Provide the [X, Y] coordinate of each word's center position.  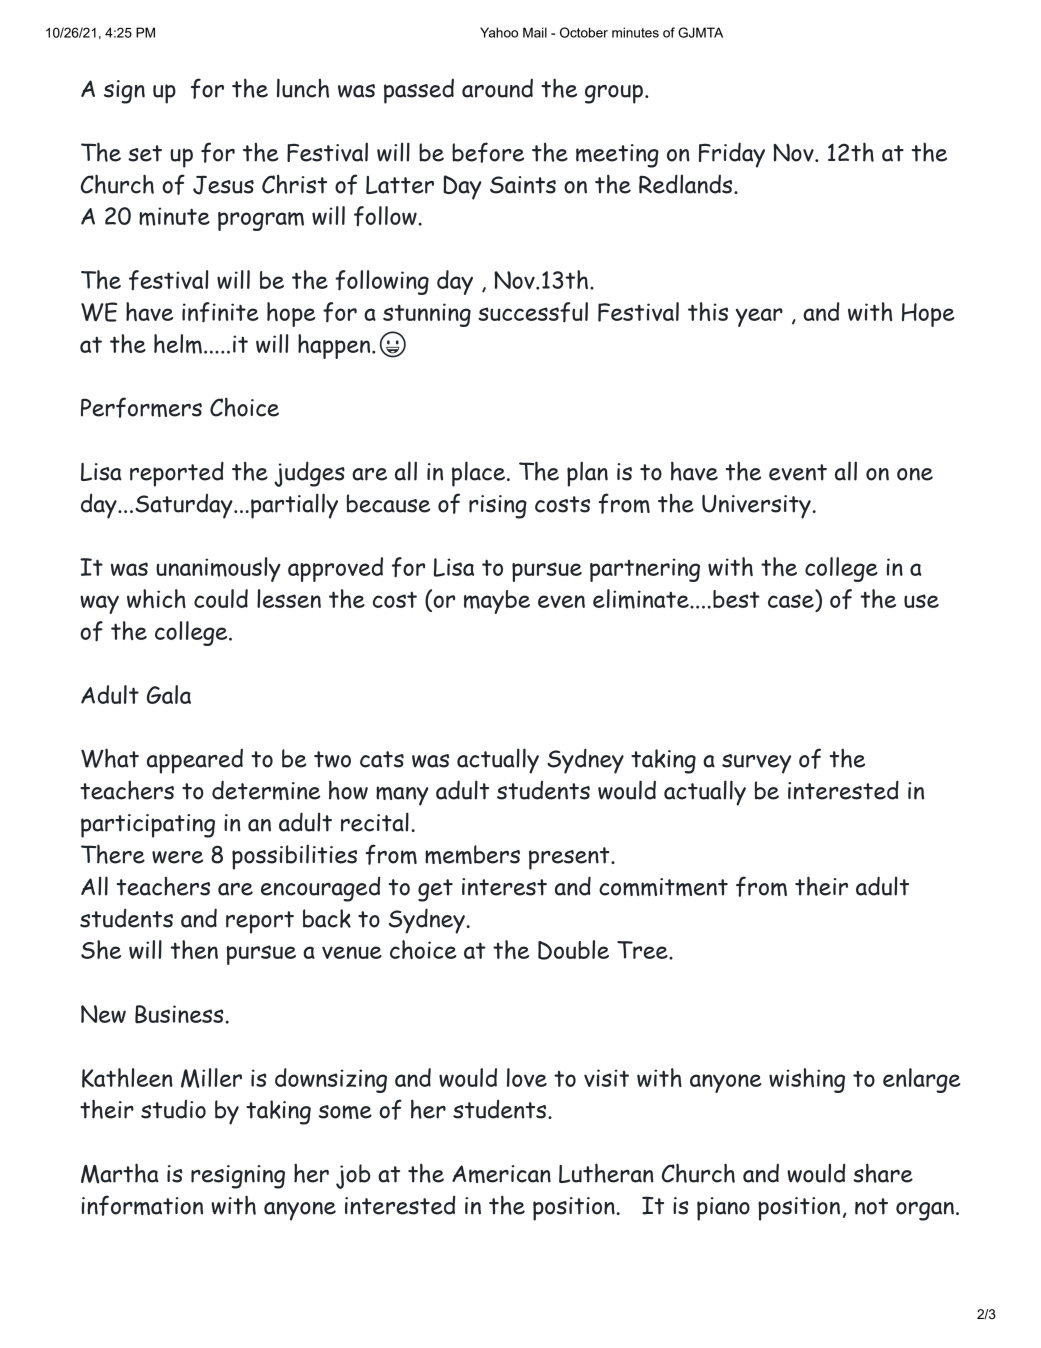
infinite [220, 312]
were [177, 857]
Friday [732, 155]
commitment [663, 887]
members [472, 854]
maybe [497, 602]
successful [533, 312]
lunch [303, 88]
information [142, 1205]
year [759, 317]
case [792, 602]
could [221, 598]
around [497, 88]
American [501, 1174]
